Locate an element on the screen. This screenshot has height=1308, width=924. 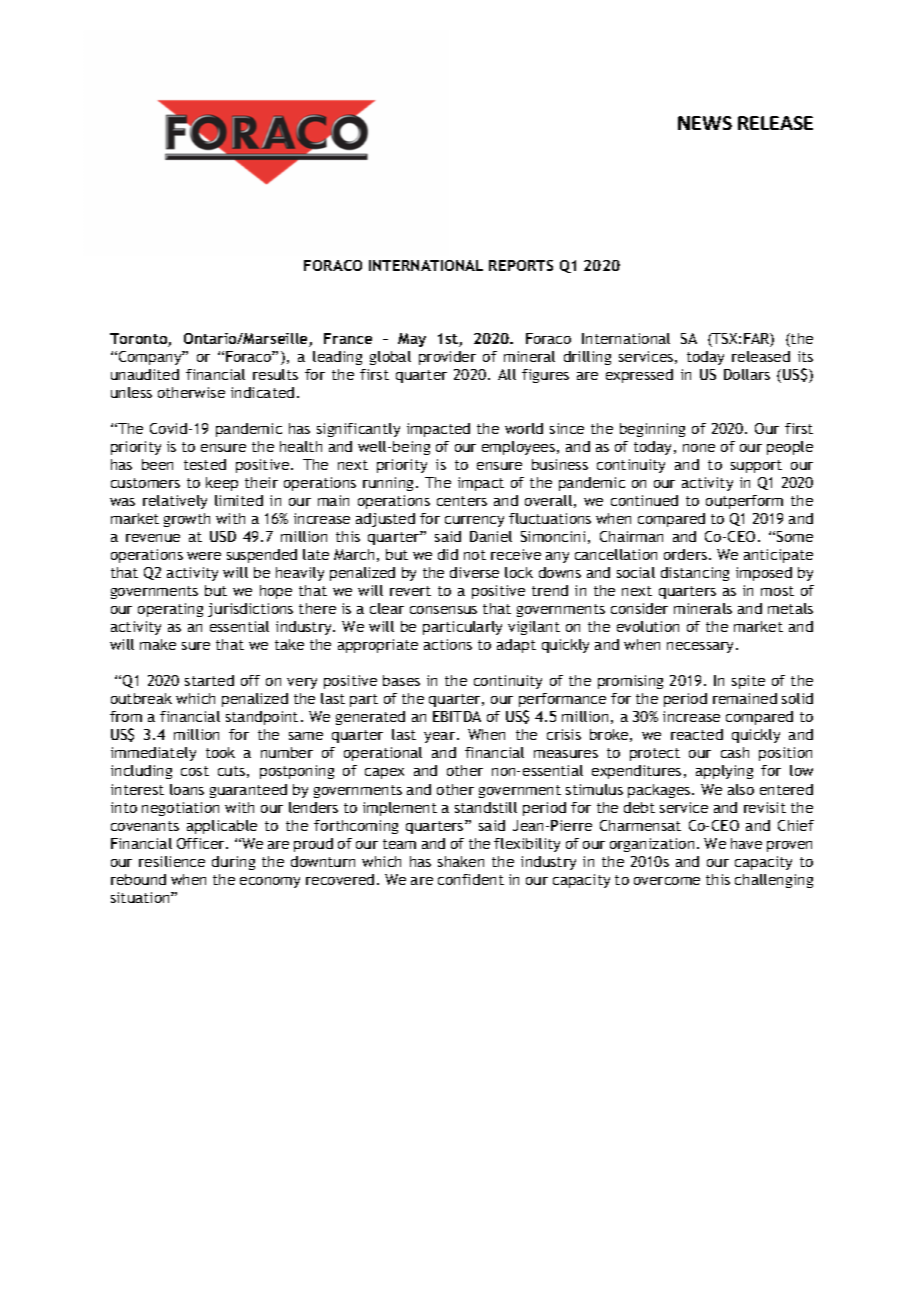
have is located at coordinates (746, 843).
